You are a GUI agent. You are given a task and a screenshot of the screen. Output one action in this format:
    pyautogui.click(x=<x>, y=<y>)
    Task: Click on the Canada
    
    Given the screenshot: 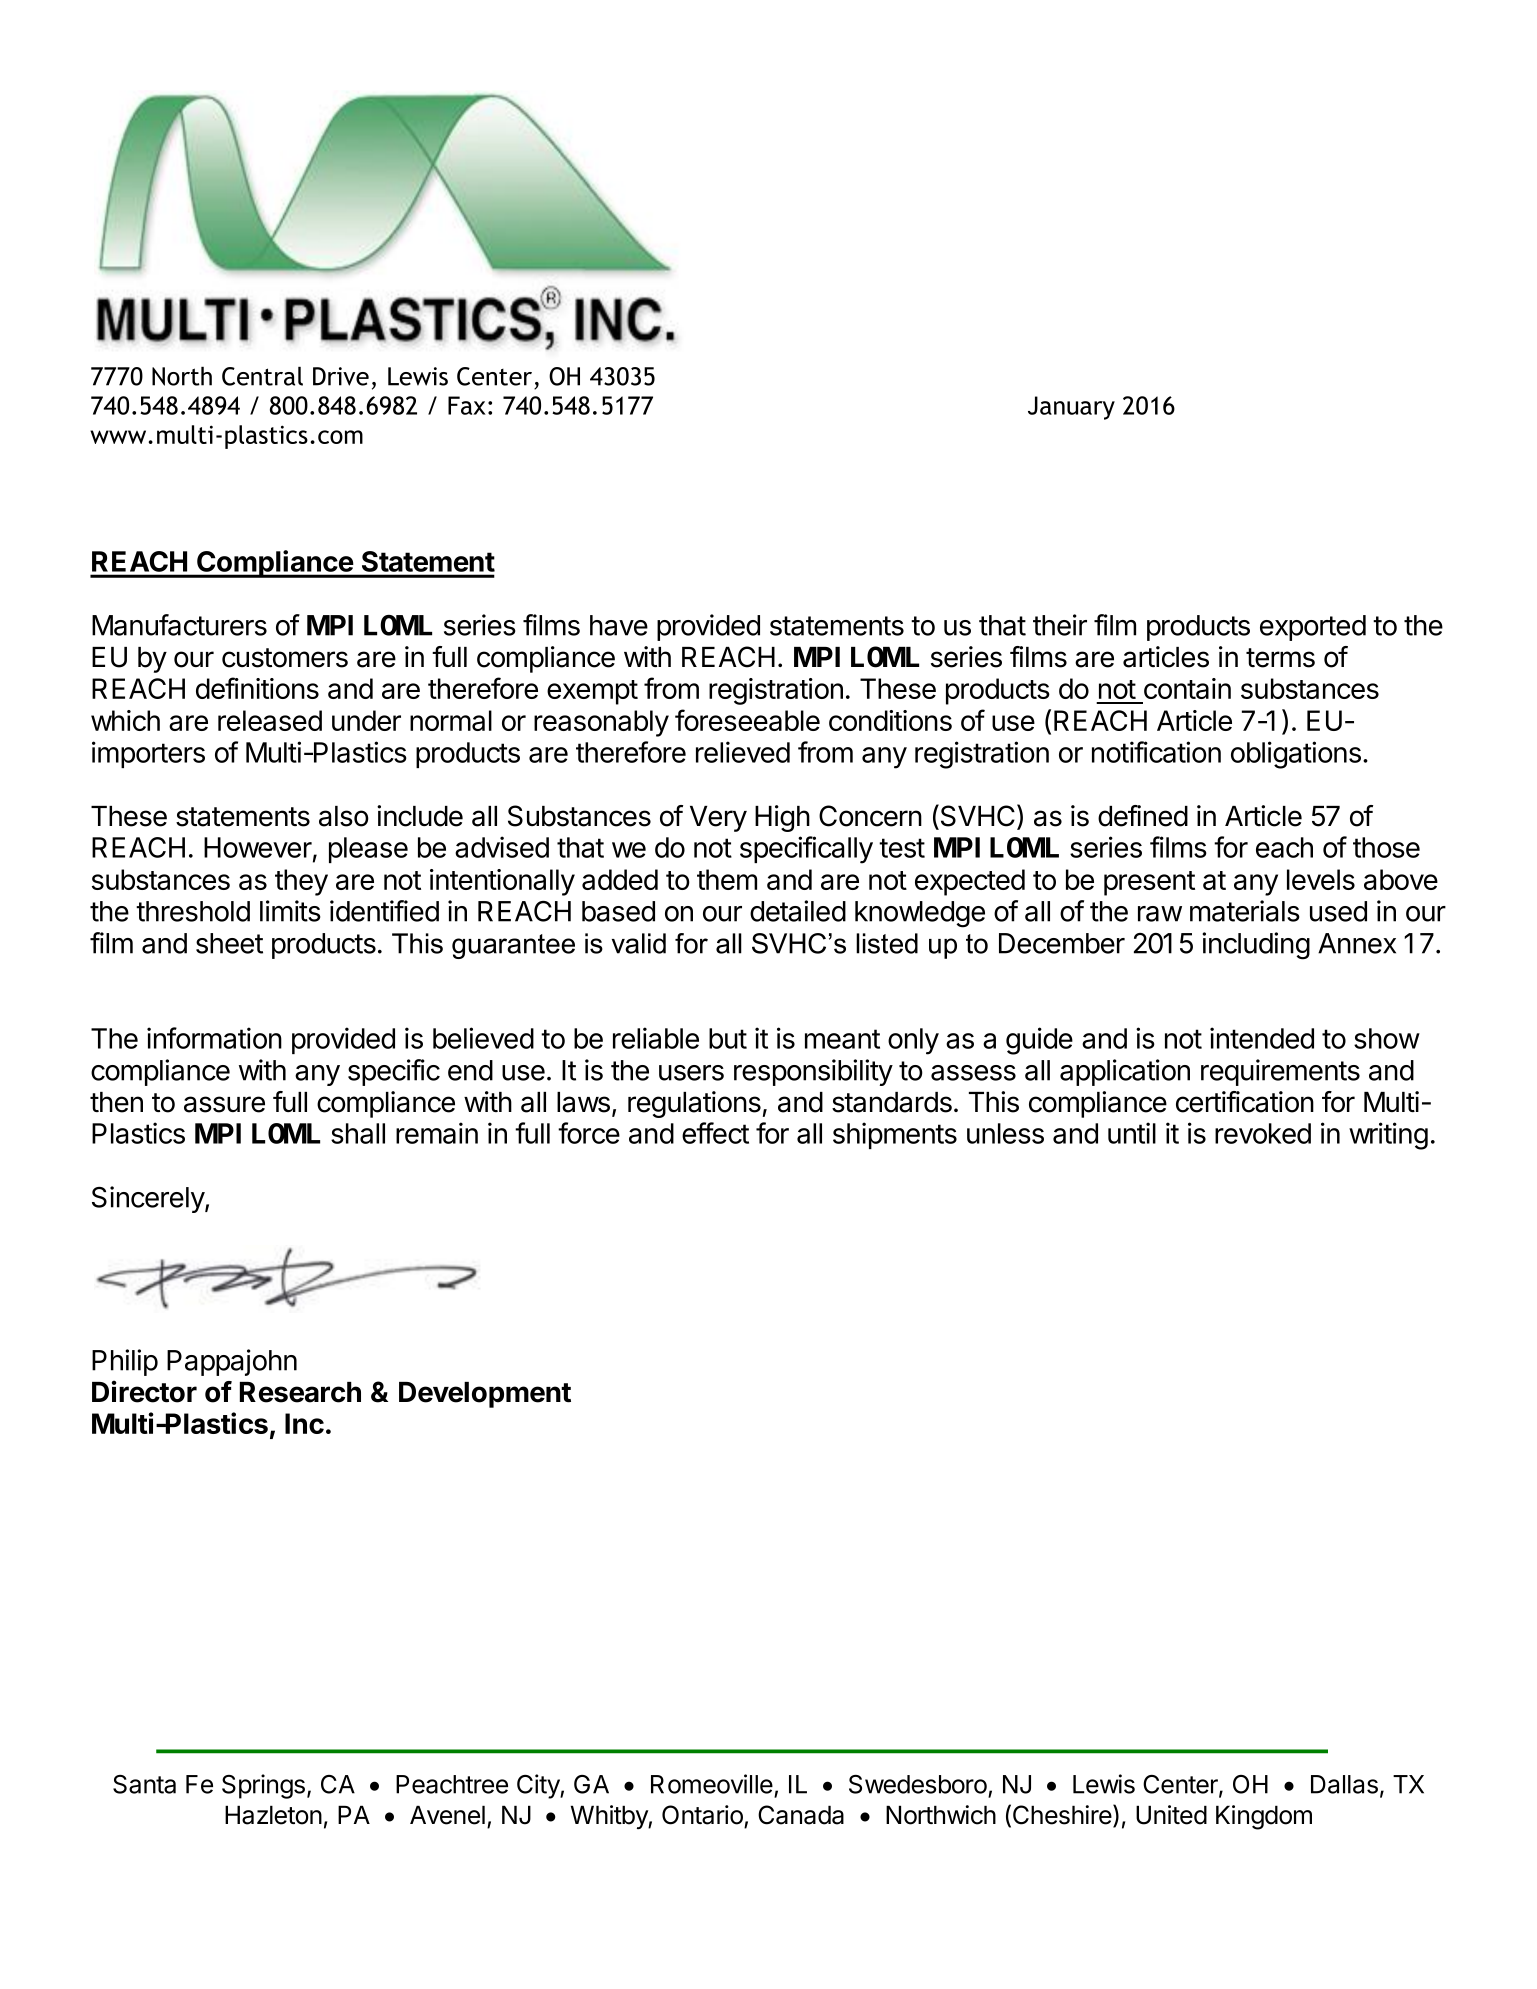 What is the action you would take?
    pyautogui.click(x=801, y=1815)
